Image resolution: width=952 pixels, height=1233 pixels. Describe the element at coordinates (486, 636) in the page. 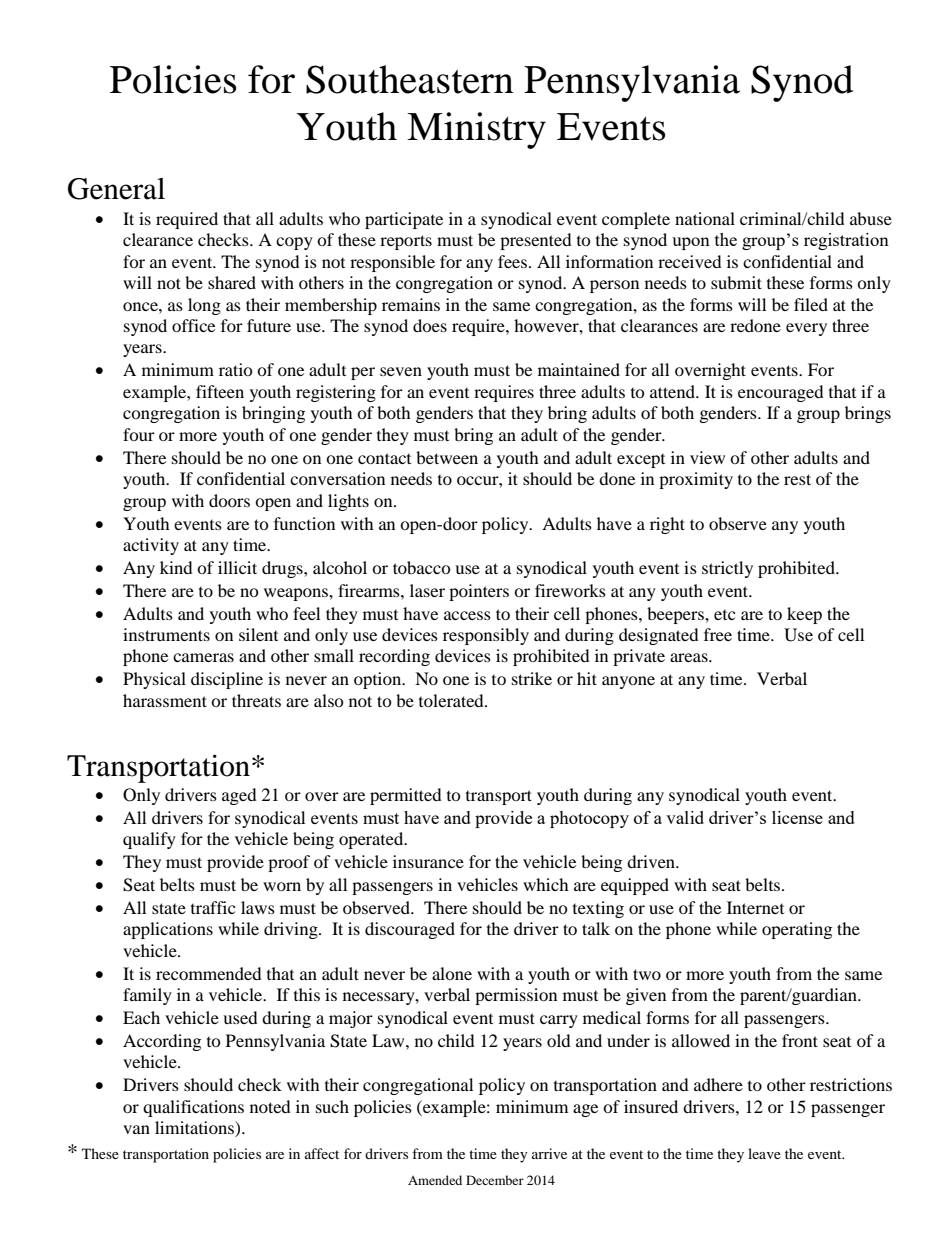

I see `responsibly` at that location.
